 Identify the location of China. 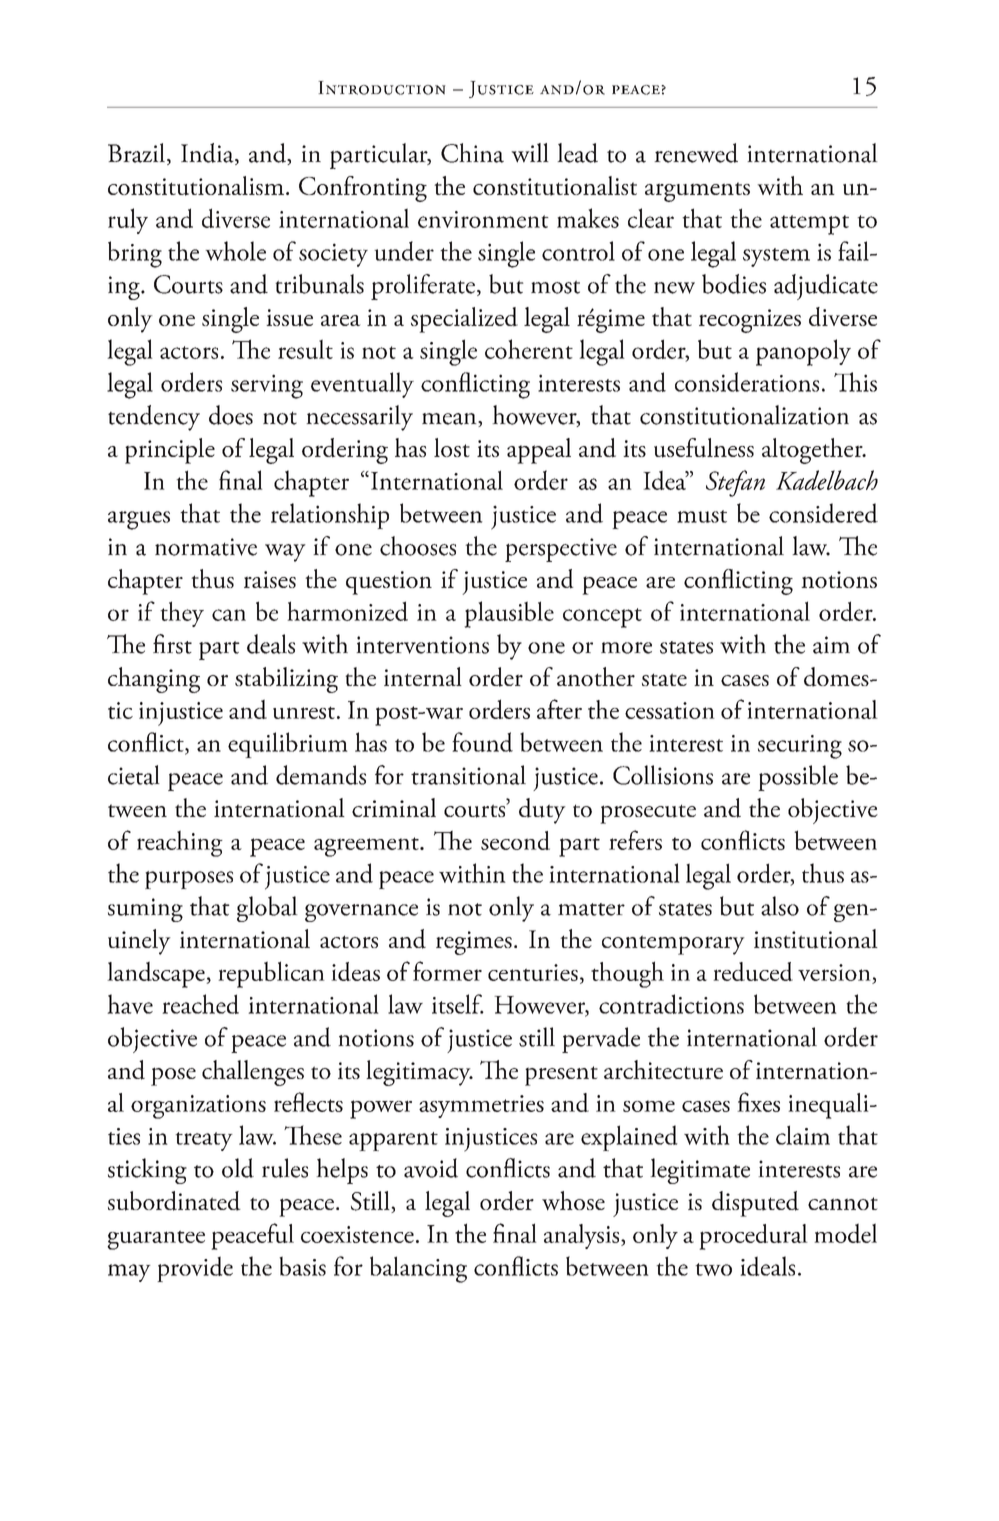
(472, 153).
